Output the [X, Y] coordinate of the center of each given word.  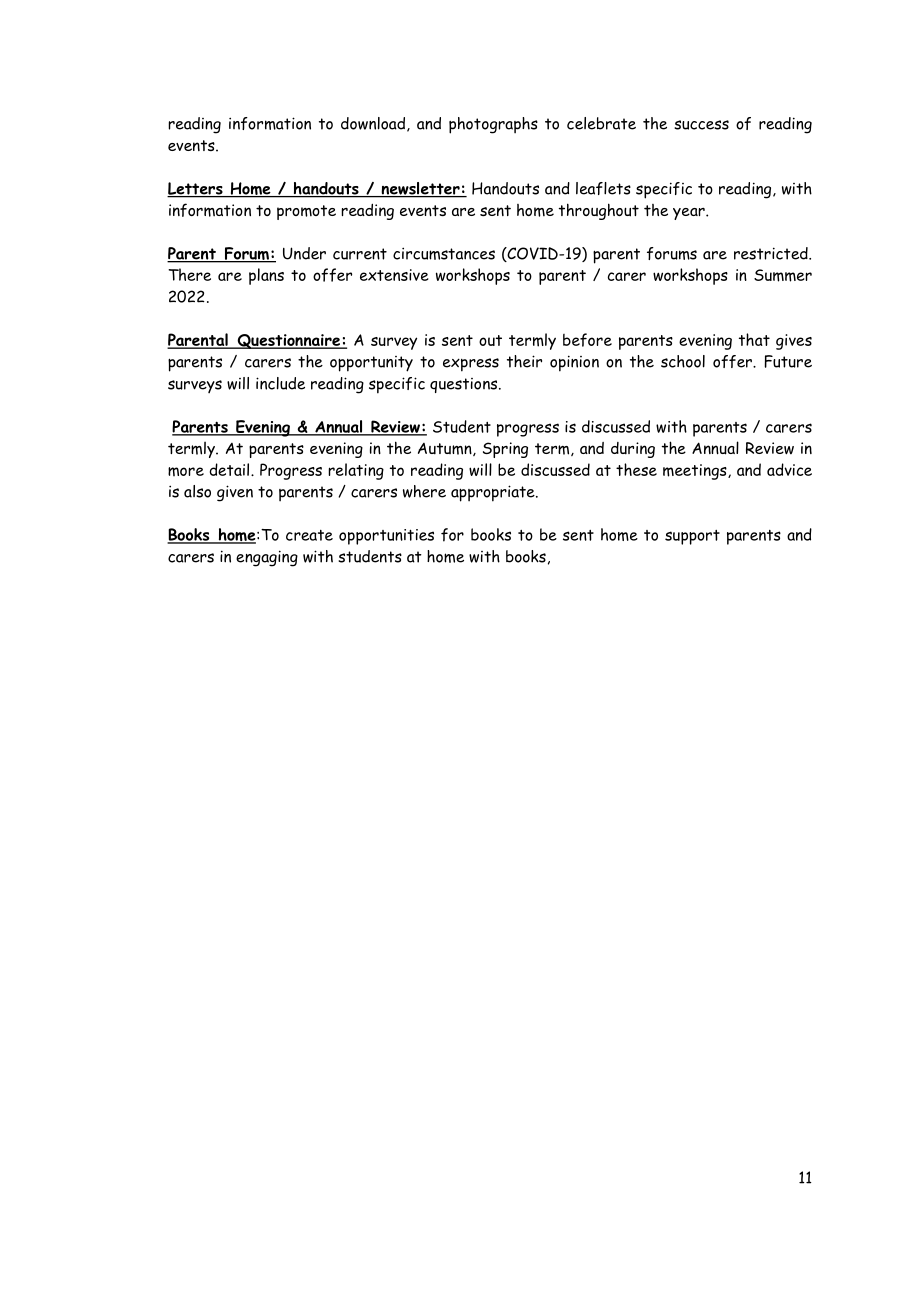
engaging [267, 558]
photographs [493, 125]
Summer [783, 275]
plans [266, 276]
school [683, 361]
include [280, 383]
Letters [196, 189]
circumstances [444, 253]
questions [465, 385]
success [701, 125]
